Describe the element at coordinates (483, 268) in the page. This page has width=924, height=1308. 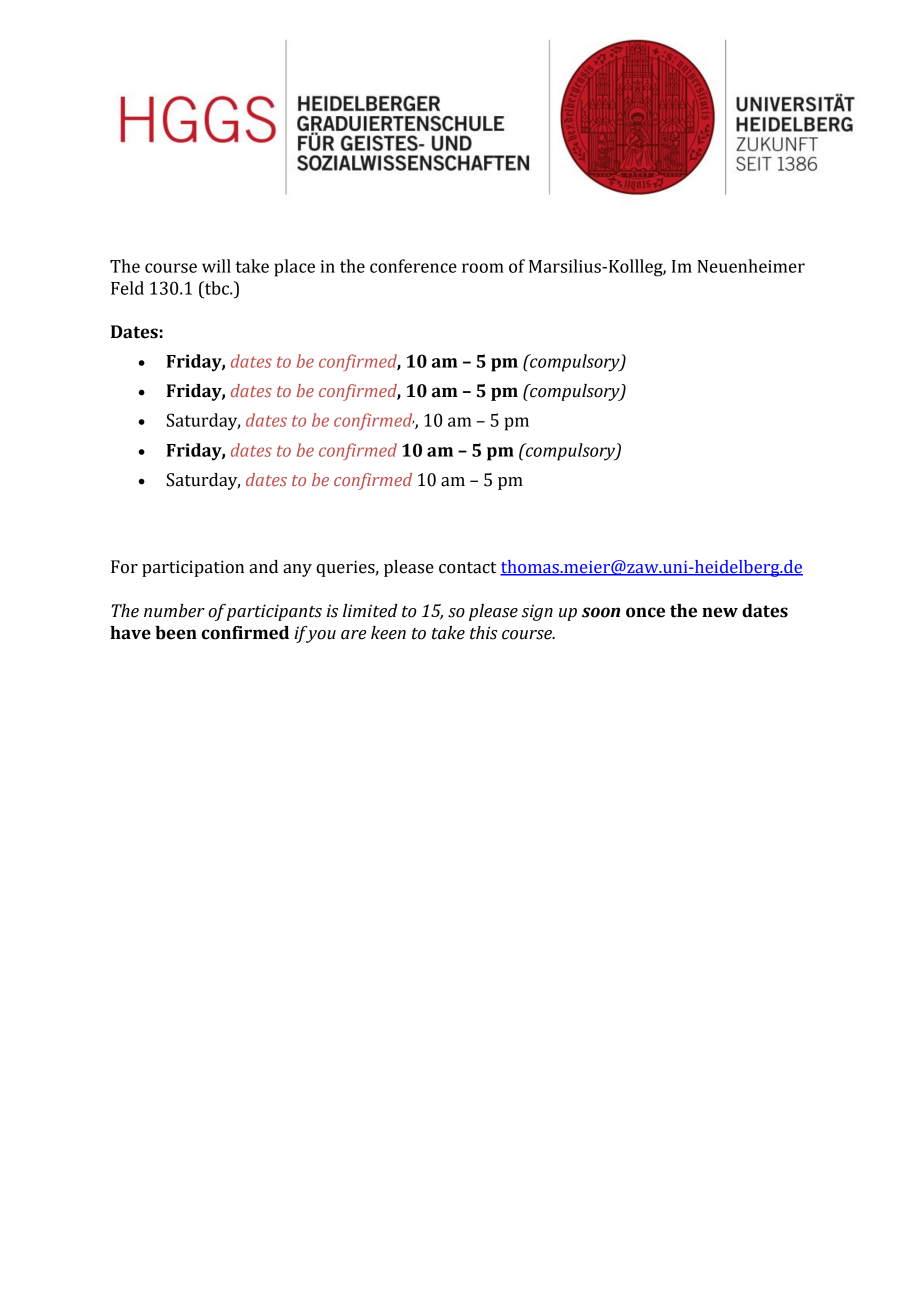
I see `room` at that location.
